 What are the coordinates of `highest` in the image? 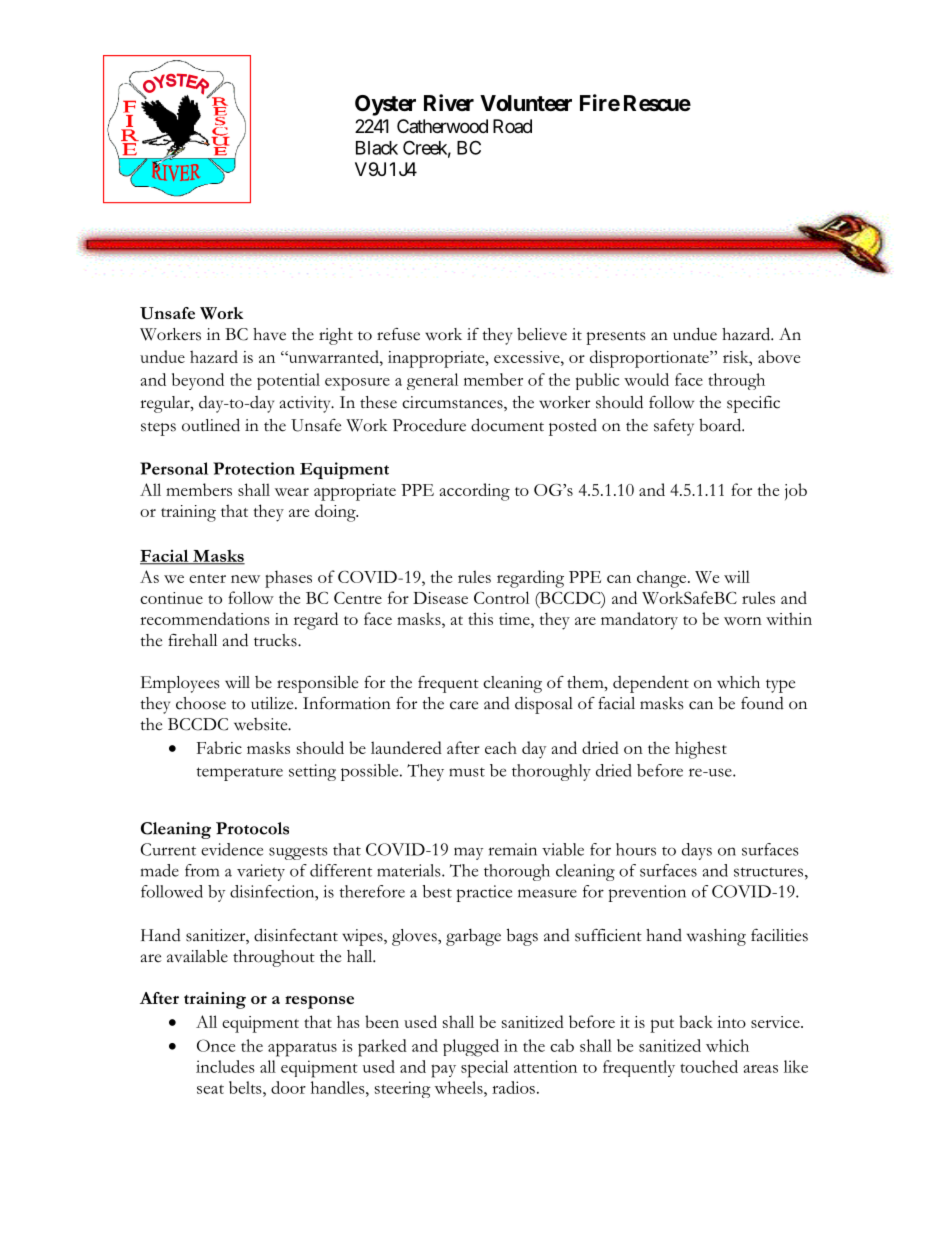 It's located at (701, 750).
